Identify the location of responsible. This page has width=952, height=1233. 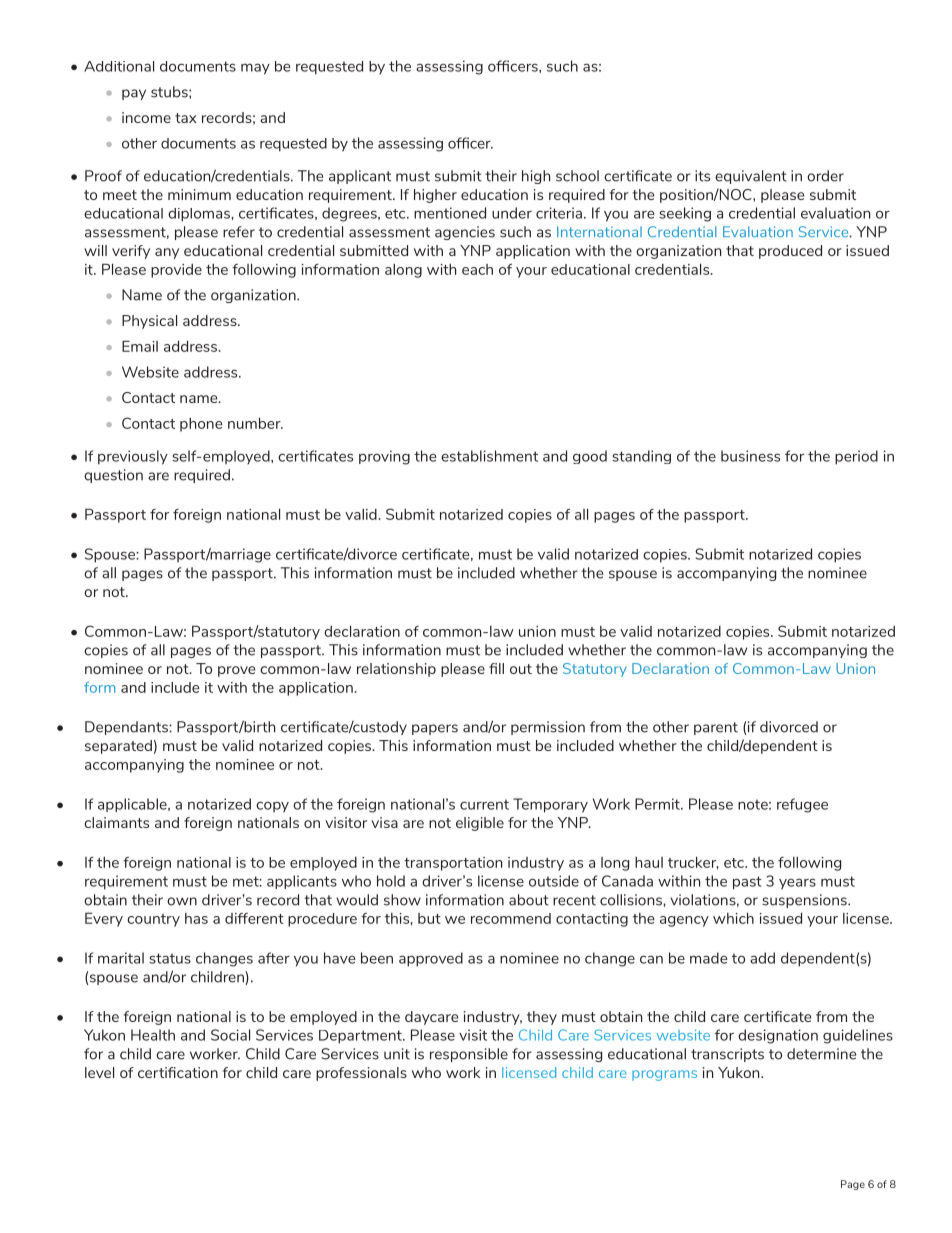
(469, 1055).
